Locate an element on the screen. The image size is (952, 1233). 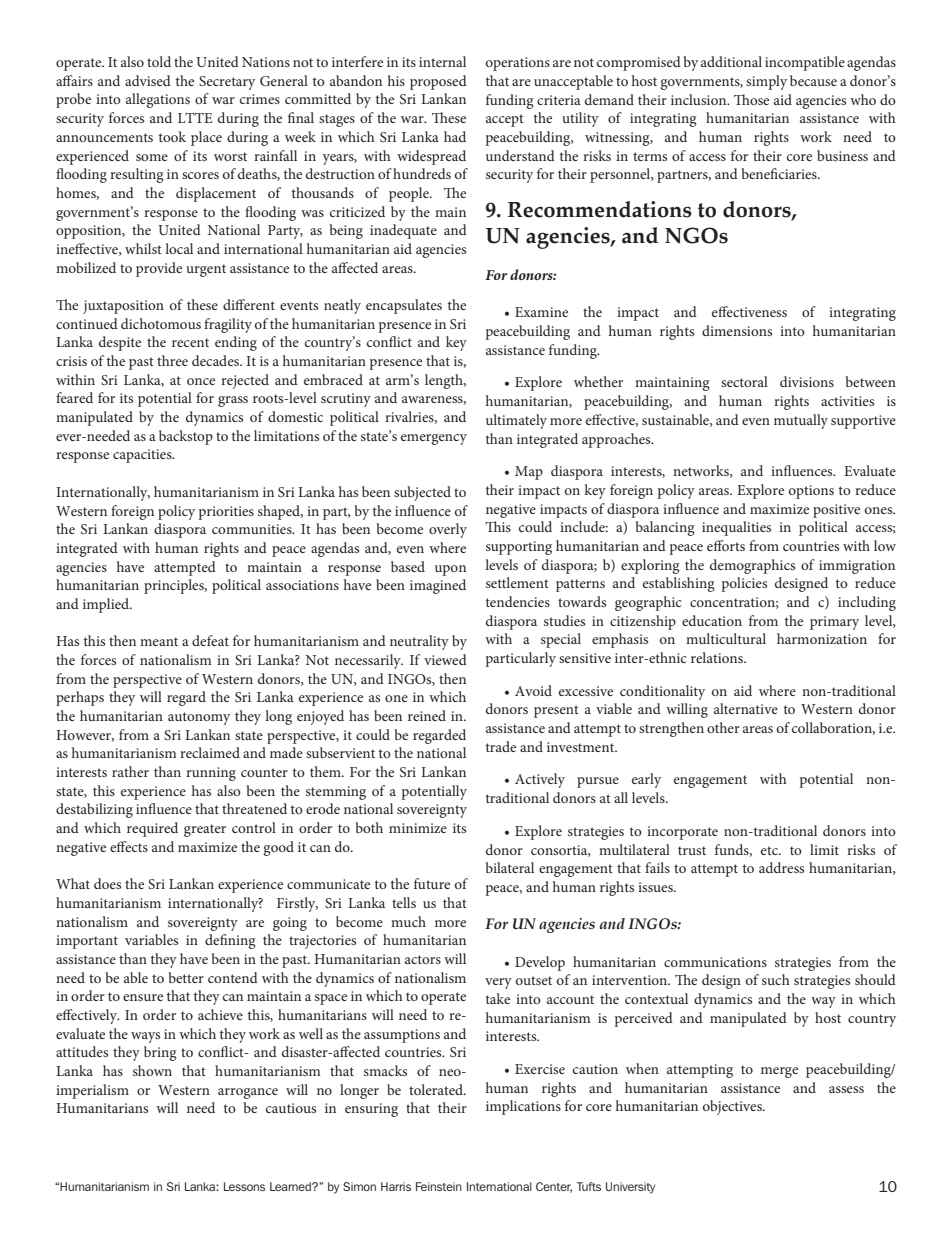
simply is located at coordinates (766, 82).
